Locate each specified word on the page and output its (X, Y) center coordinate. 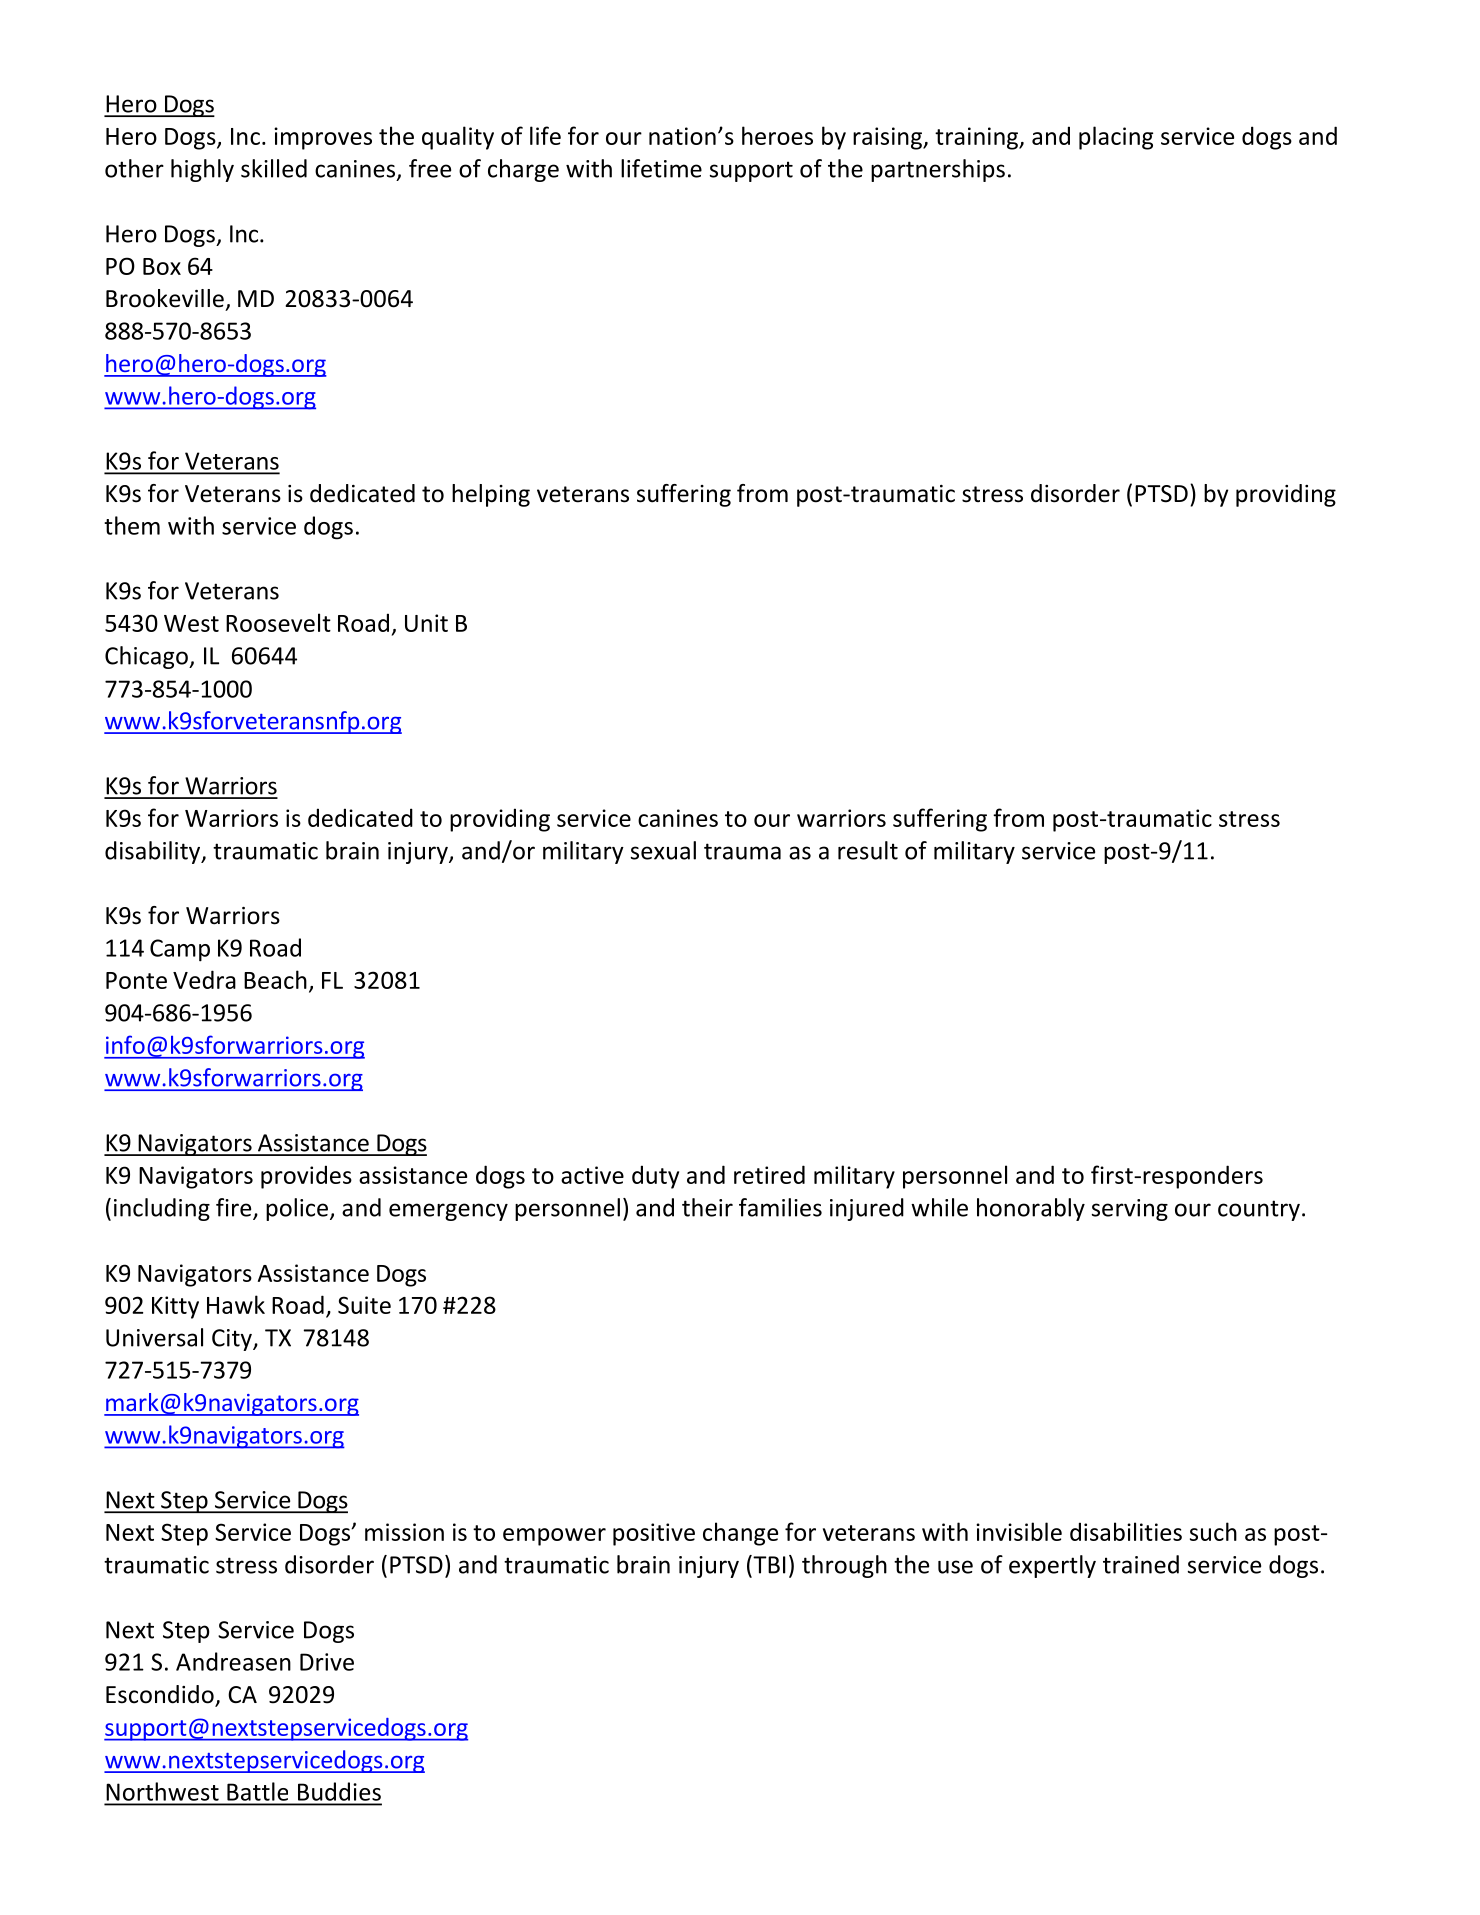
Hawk (236, 1304)
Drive (327, 1662)
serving (1130, 1210)
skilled (274, 168)
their (707, 1207)
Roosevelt (278, 622)
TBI (768, 1564)
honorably (1031, 1209)
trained (1141, 1564)
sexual (663, 850)
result (868, 850)
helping (491, 495)
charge (523, 170)
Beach (275, 979)
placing (1116, 138)
